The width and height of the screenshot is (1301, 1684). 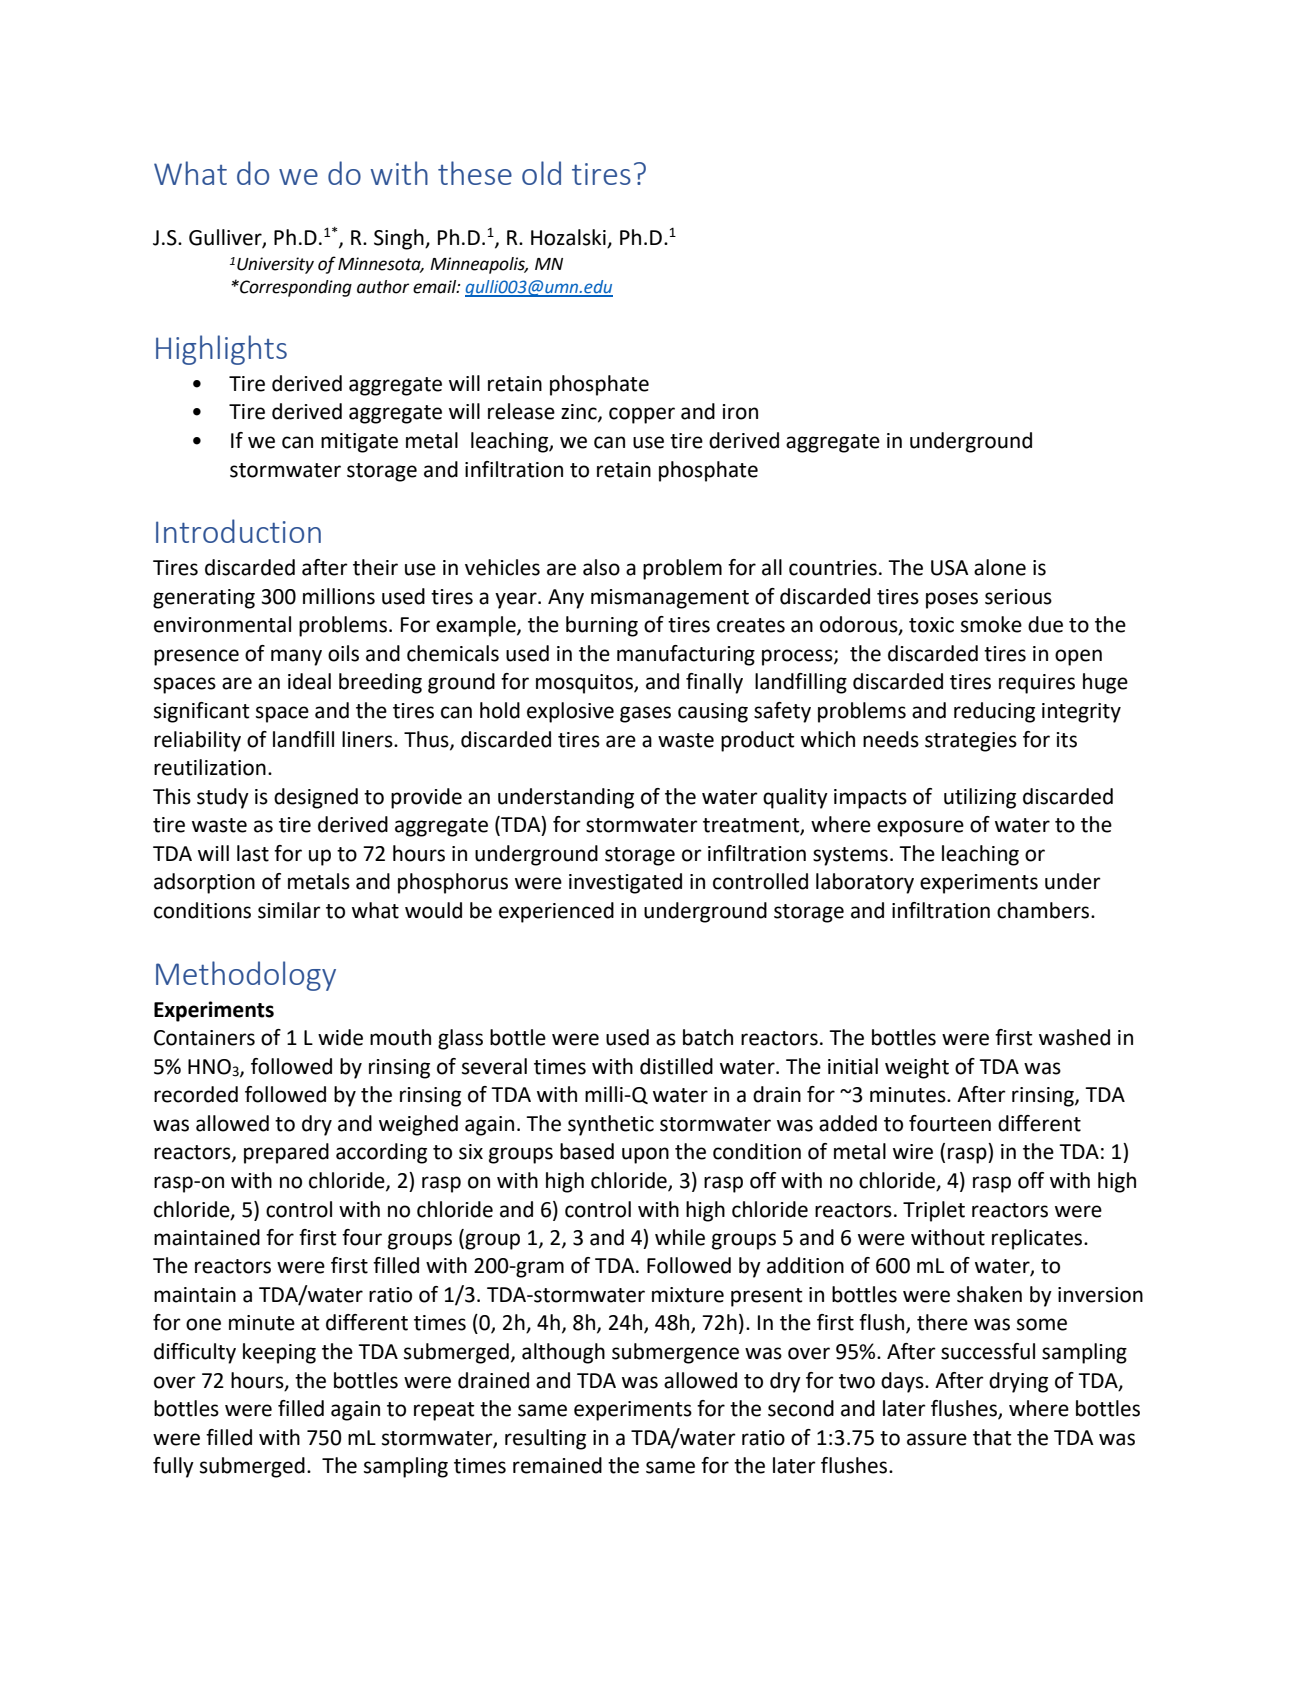 What do you see at coordinates (316, 798) in the screenshot?
I see `designed` at bounding box center [316, 798].
